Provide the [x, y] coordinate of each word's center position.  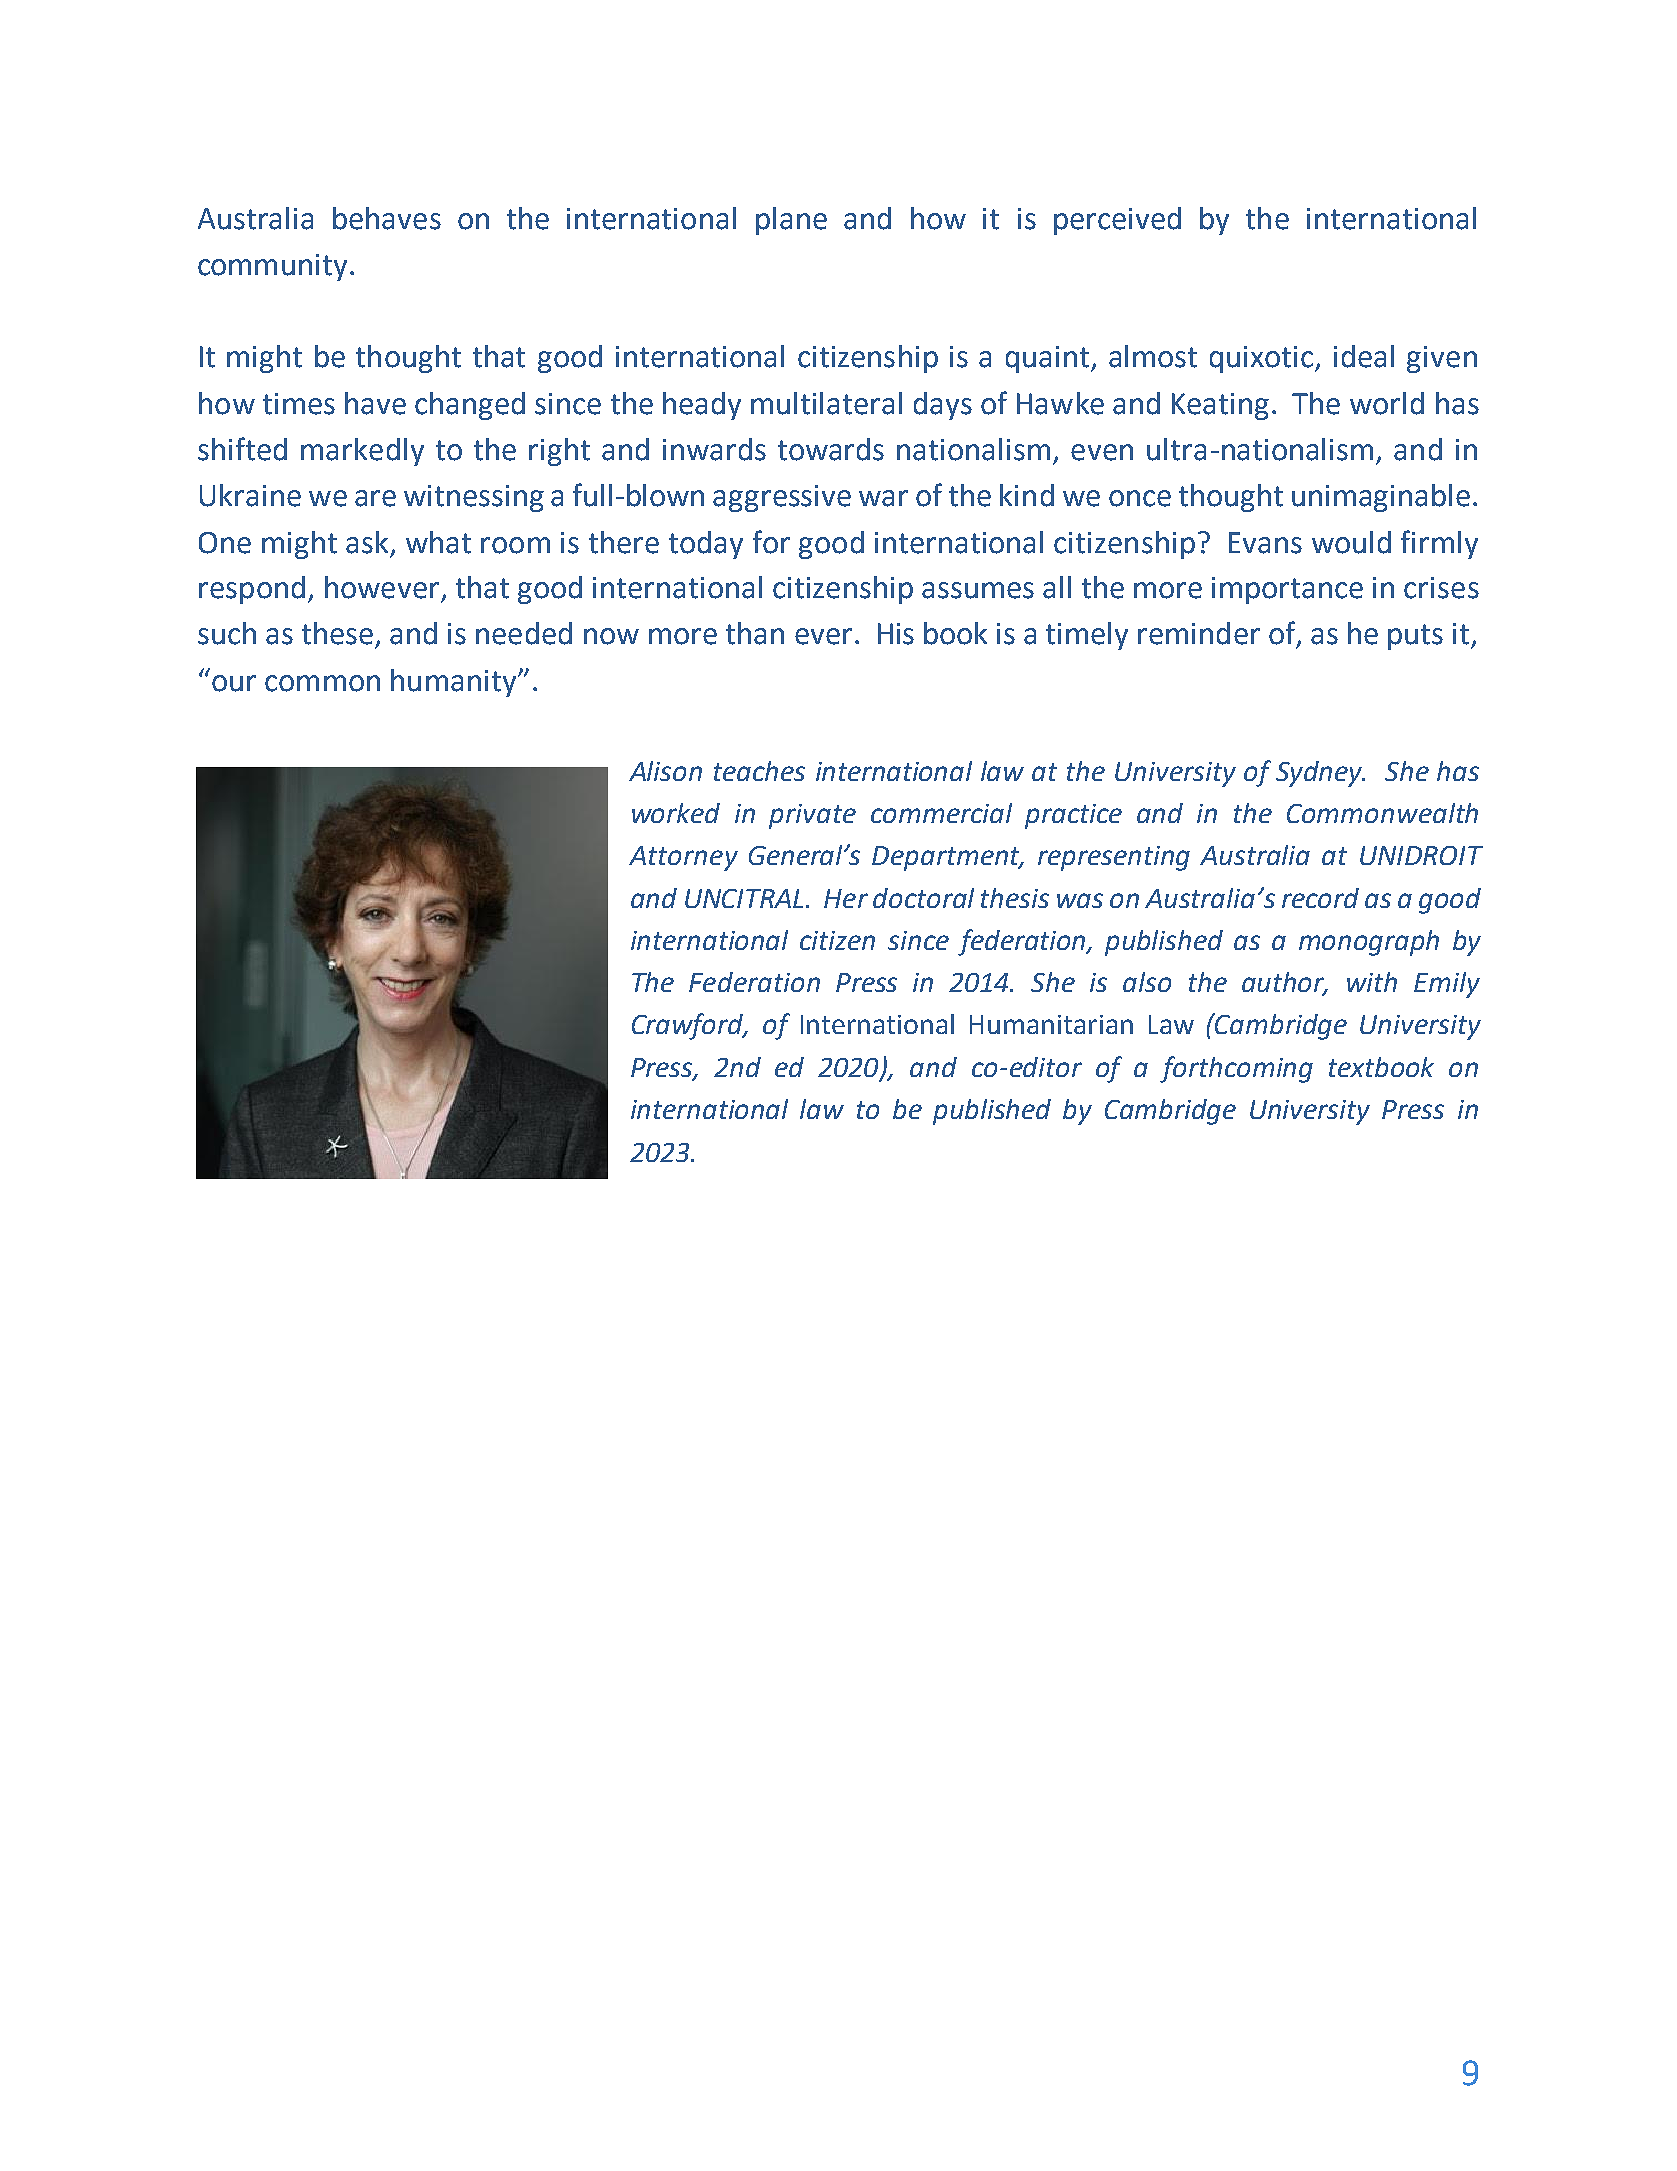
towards [831, 449]
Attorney [683, 858]
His [896, 634]
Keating [1220, 406]
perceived [1117, 221]
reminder [1199, 633]
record [1320, 898]
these [337, 633]
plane [791, 221]
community [274, 267]
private [812, 816]
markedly [362, 452]
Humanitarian [1051, 1024]
